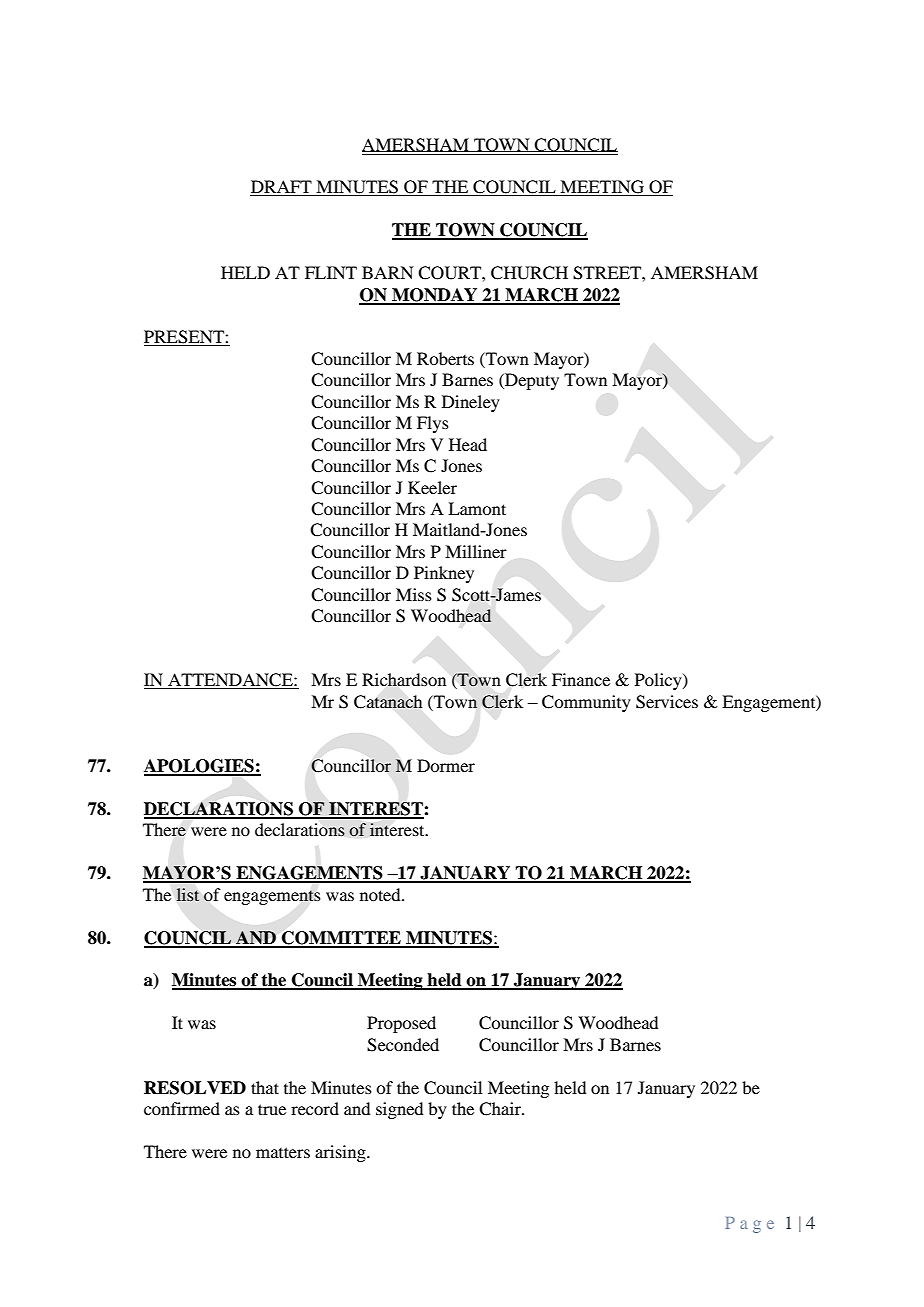  Describe the element at coordinates (501, 1109) in the screenshot. I see `Chair` at that location.
